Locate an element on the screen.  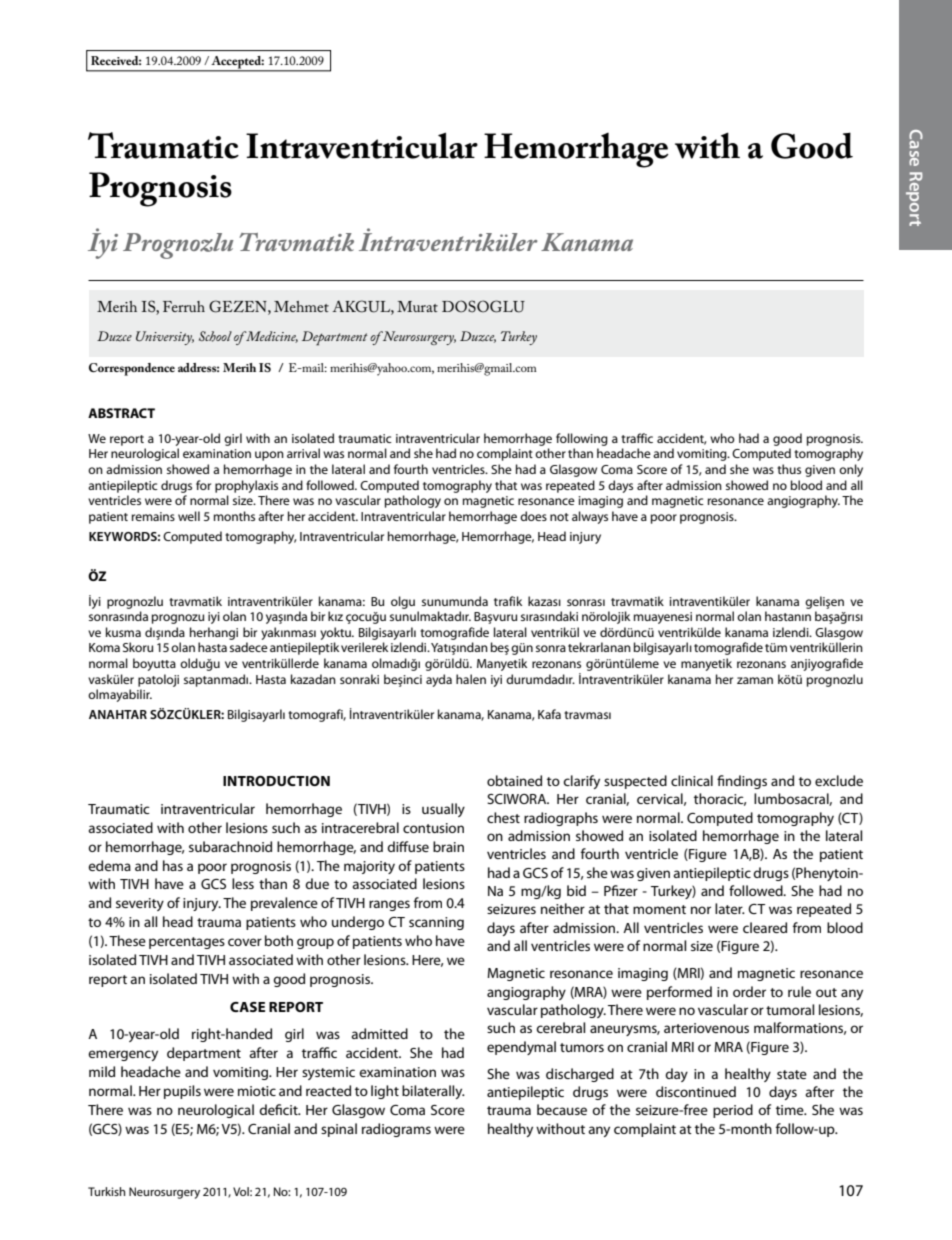
obtained is located at coordinates (514, 780).
